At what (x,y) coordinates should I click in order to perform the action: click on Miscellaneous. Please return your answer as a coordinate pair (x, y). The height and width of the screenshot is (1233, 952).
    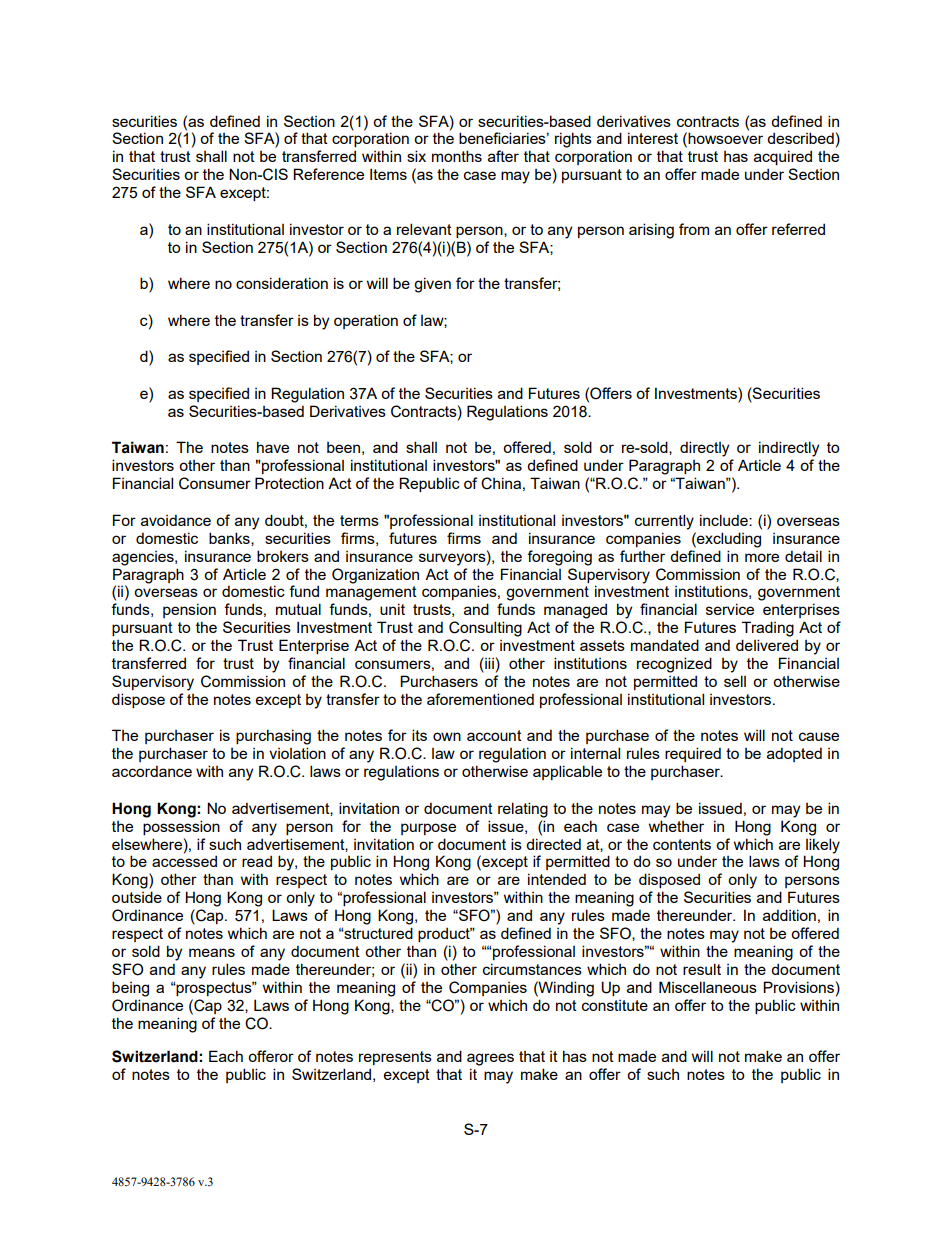
    Looking at the image, I should click on (708, 987).
